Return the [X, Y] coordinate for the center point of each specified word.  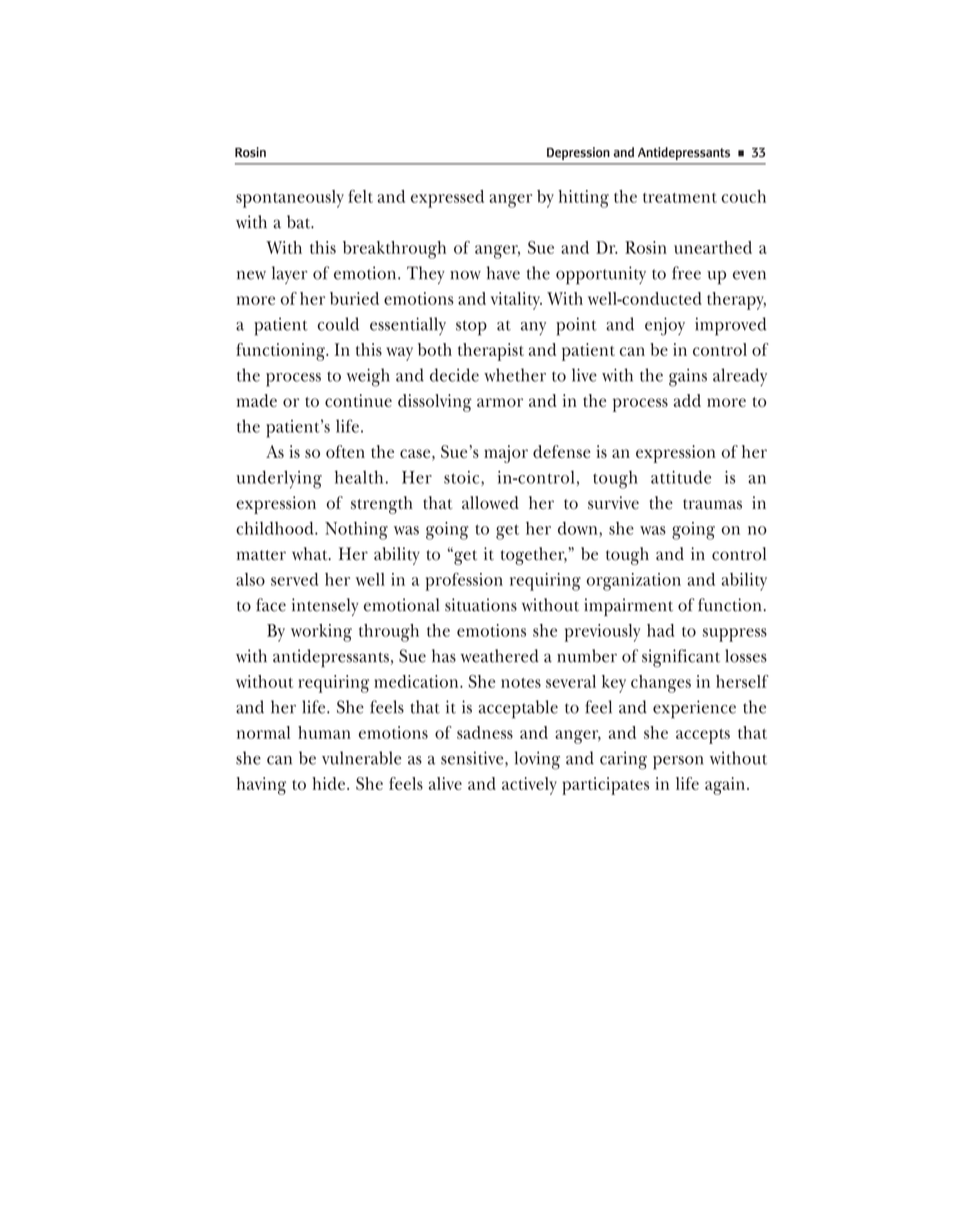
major [506, 454]
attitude [681, 477]
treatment [680, 198]
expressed [447, 199]
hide [328, 783]
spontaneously [290, 199]
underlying [279, 479]
